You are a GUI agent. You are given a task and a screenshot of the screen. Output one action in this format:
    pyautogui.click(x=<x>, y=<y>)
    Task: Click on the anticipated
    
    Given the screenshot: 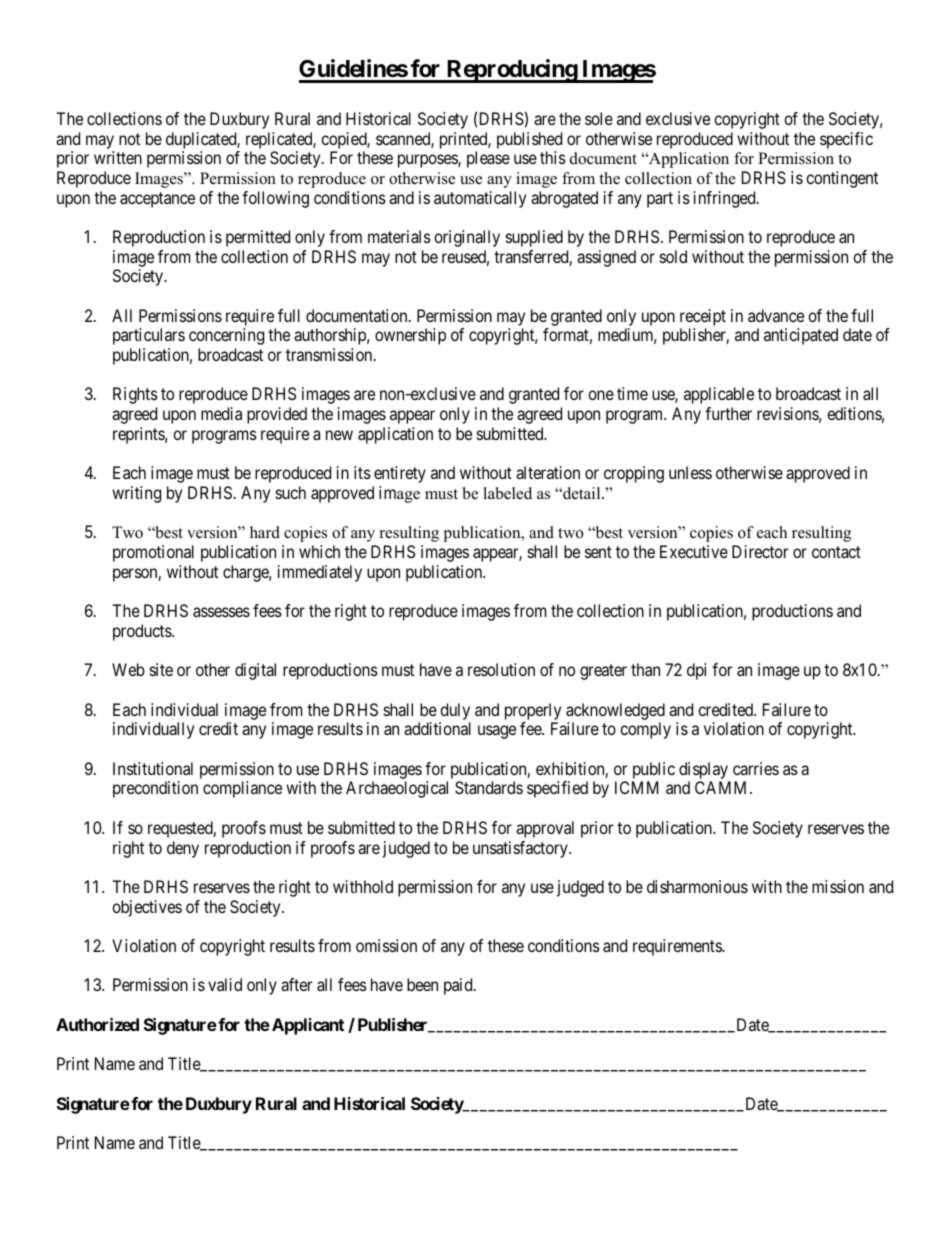 What is the action you would take?
    pyautogui.click(x=801, y=336)
